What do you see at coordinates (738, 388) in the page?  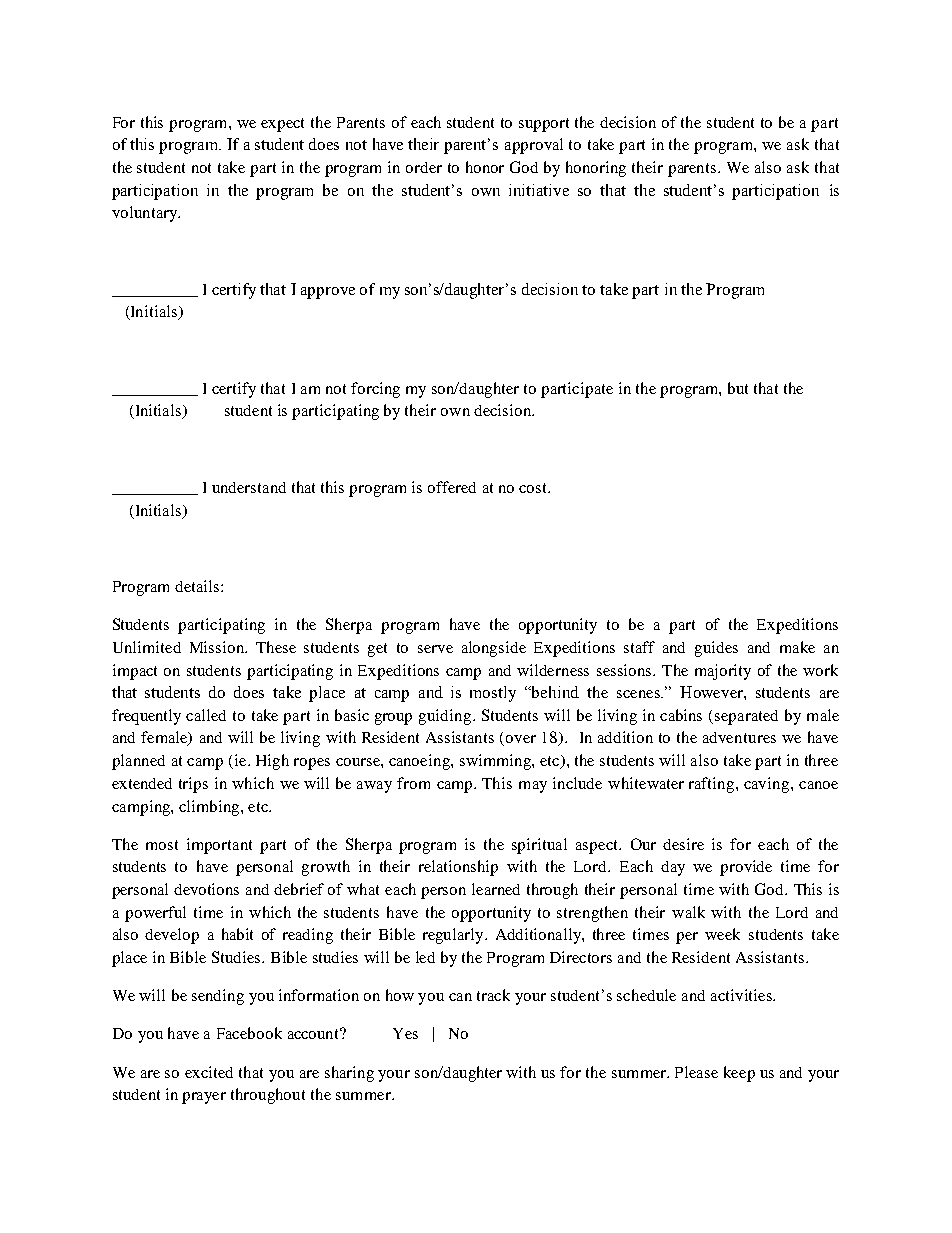 I see `but` at bounding box center [738, 388].
